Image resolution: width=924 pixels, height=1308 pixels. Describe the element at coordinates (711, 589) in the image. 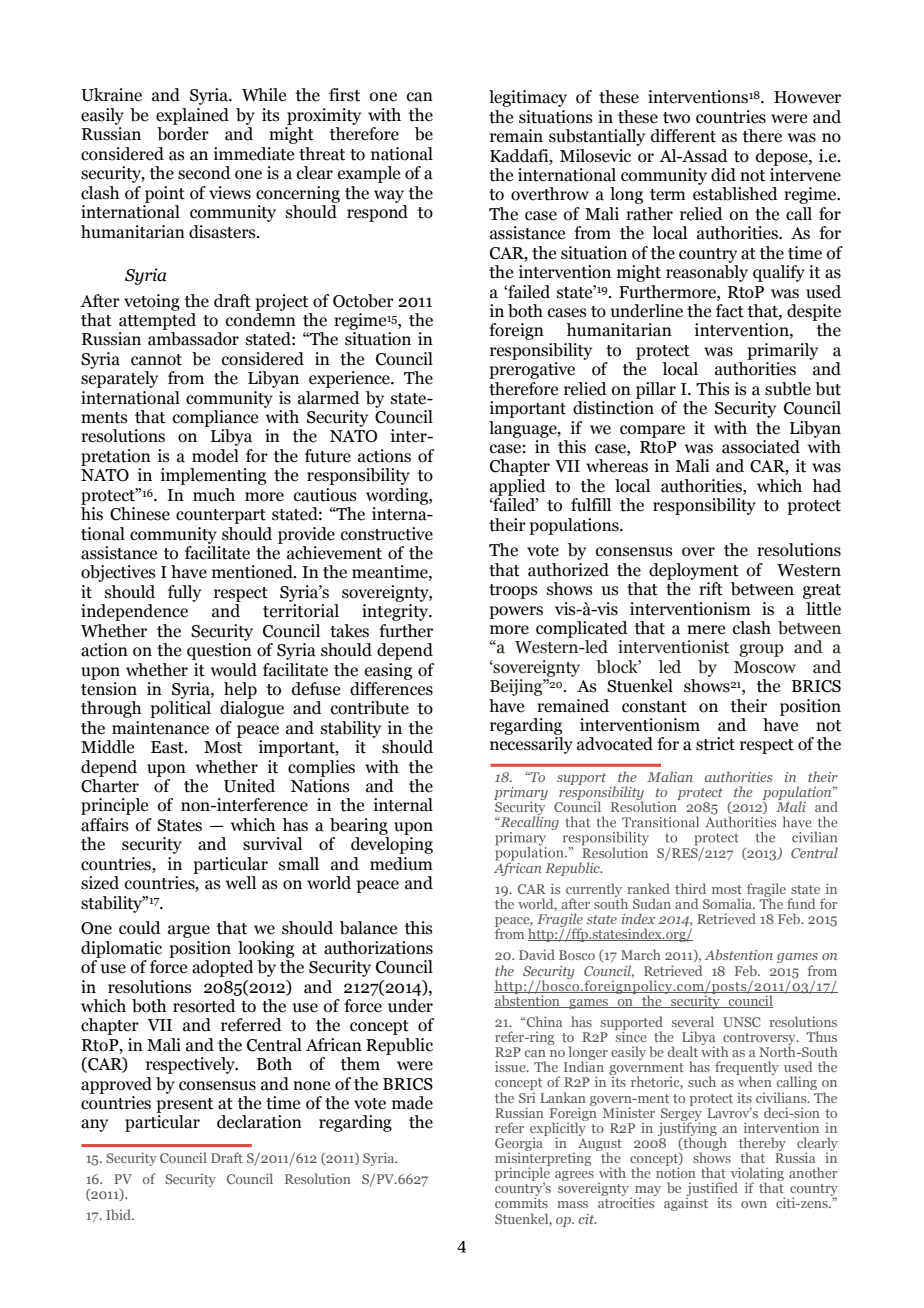

I see `rift` at that location.
